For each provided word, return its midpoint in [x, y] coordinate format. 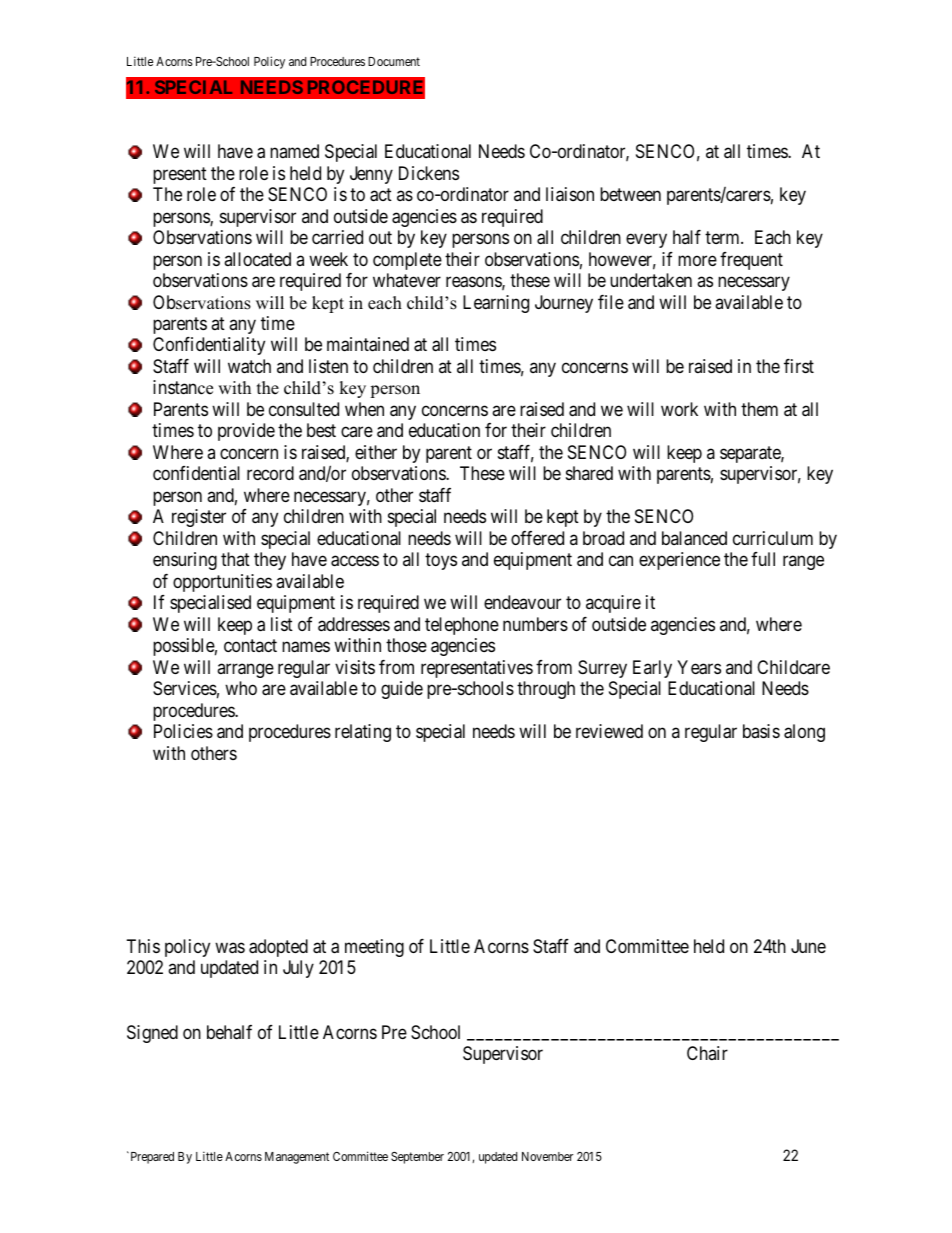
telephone [462, 626]
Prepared [151, 1158]
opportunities [222, 583]
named [294, 151]
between [630, 194]
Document [394, 61]
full [763, 559]
